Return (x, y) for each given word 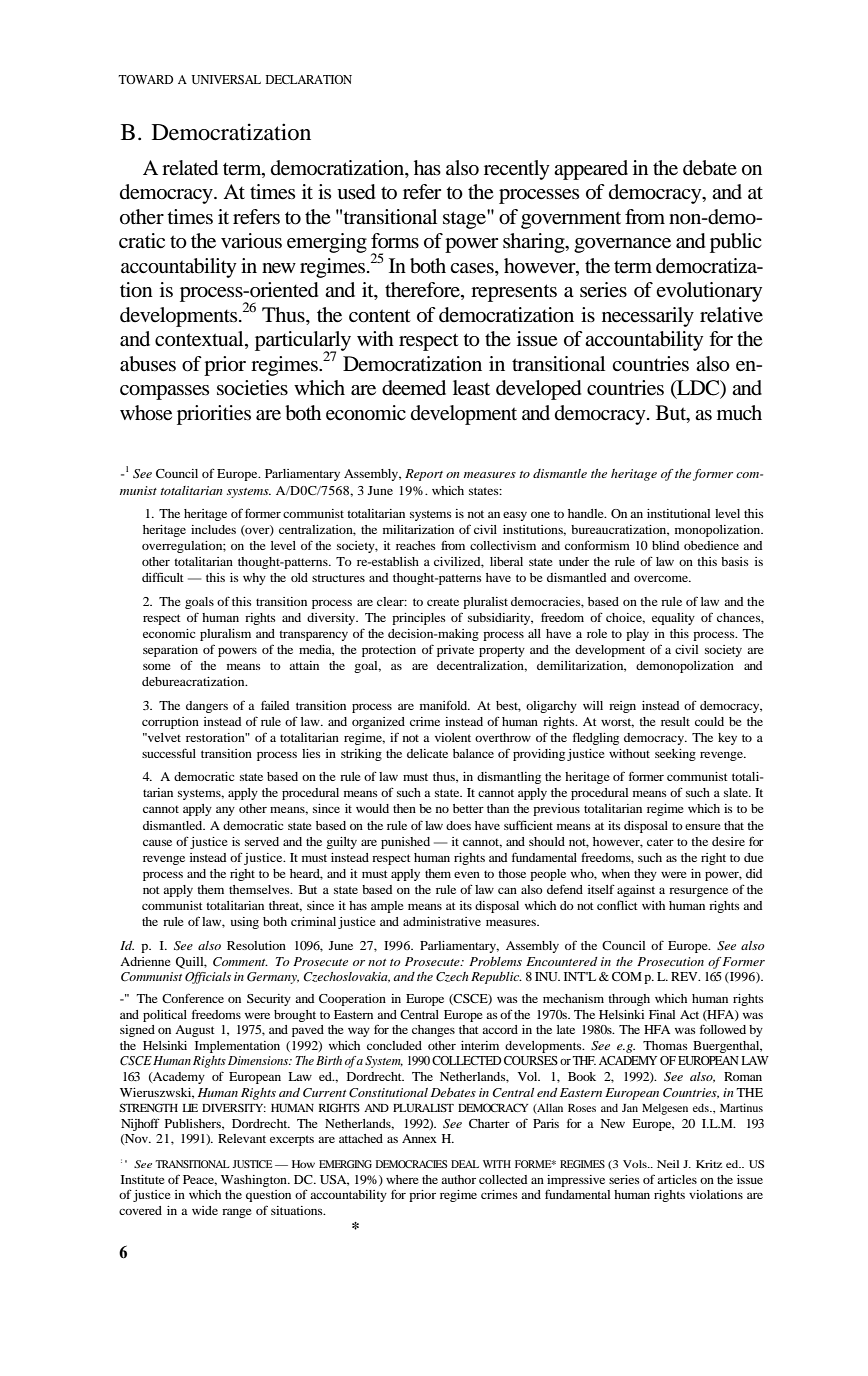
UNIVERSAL (226, 79)
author (458, 1179)
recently (517, 170)
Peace (200, 1180)
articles (677, 1179)
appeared (591, 170)
